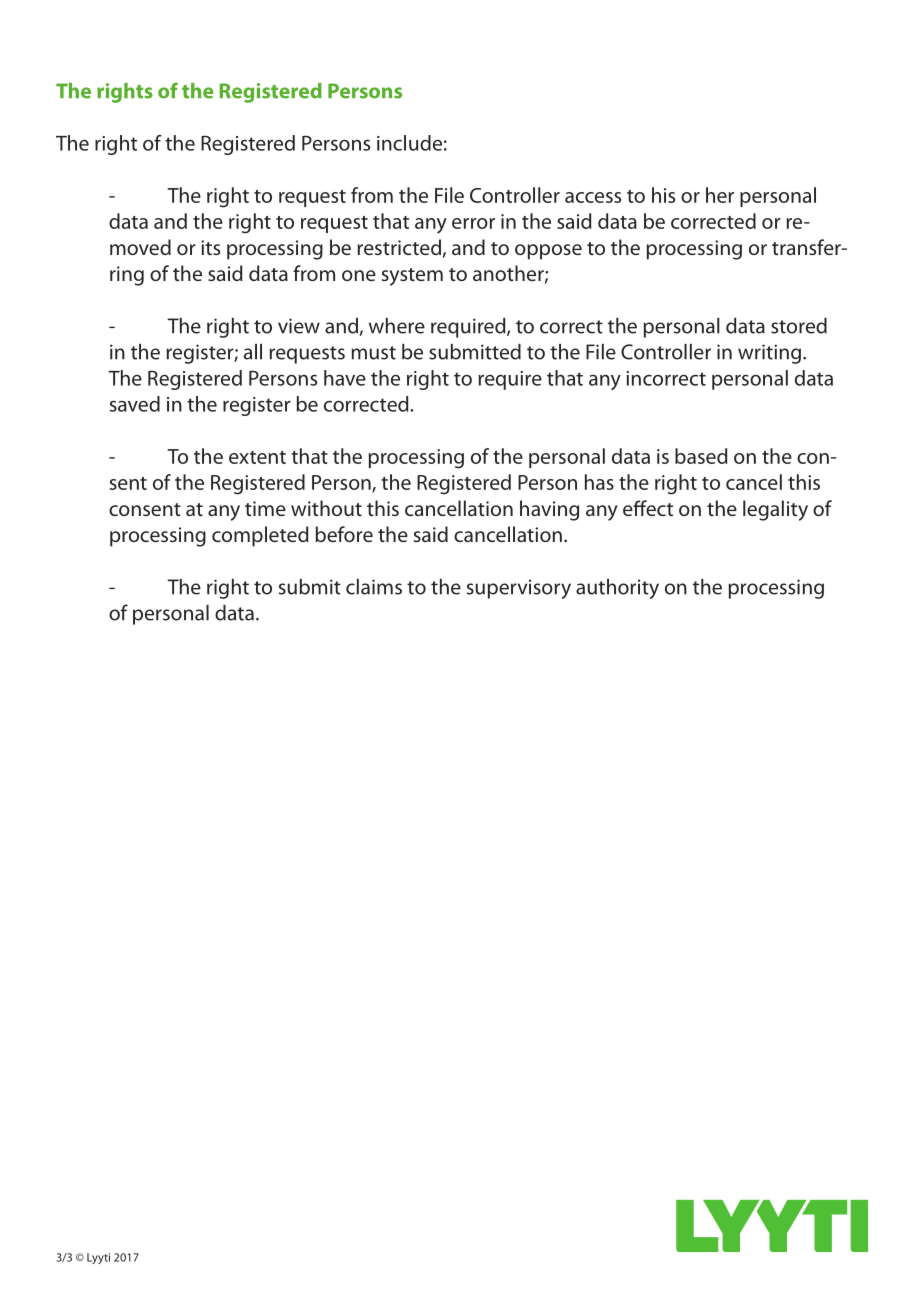 This page has height=1308, width=924. Describe the element at coordinates (260, 536) in the page. I see `completed` at that location.
